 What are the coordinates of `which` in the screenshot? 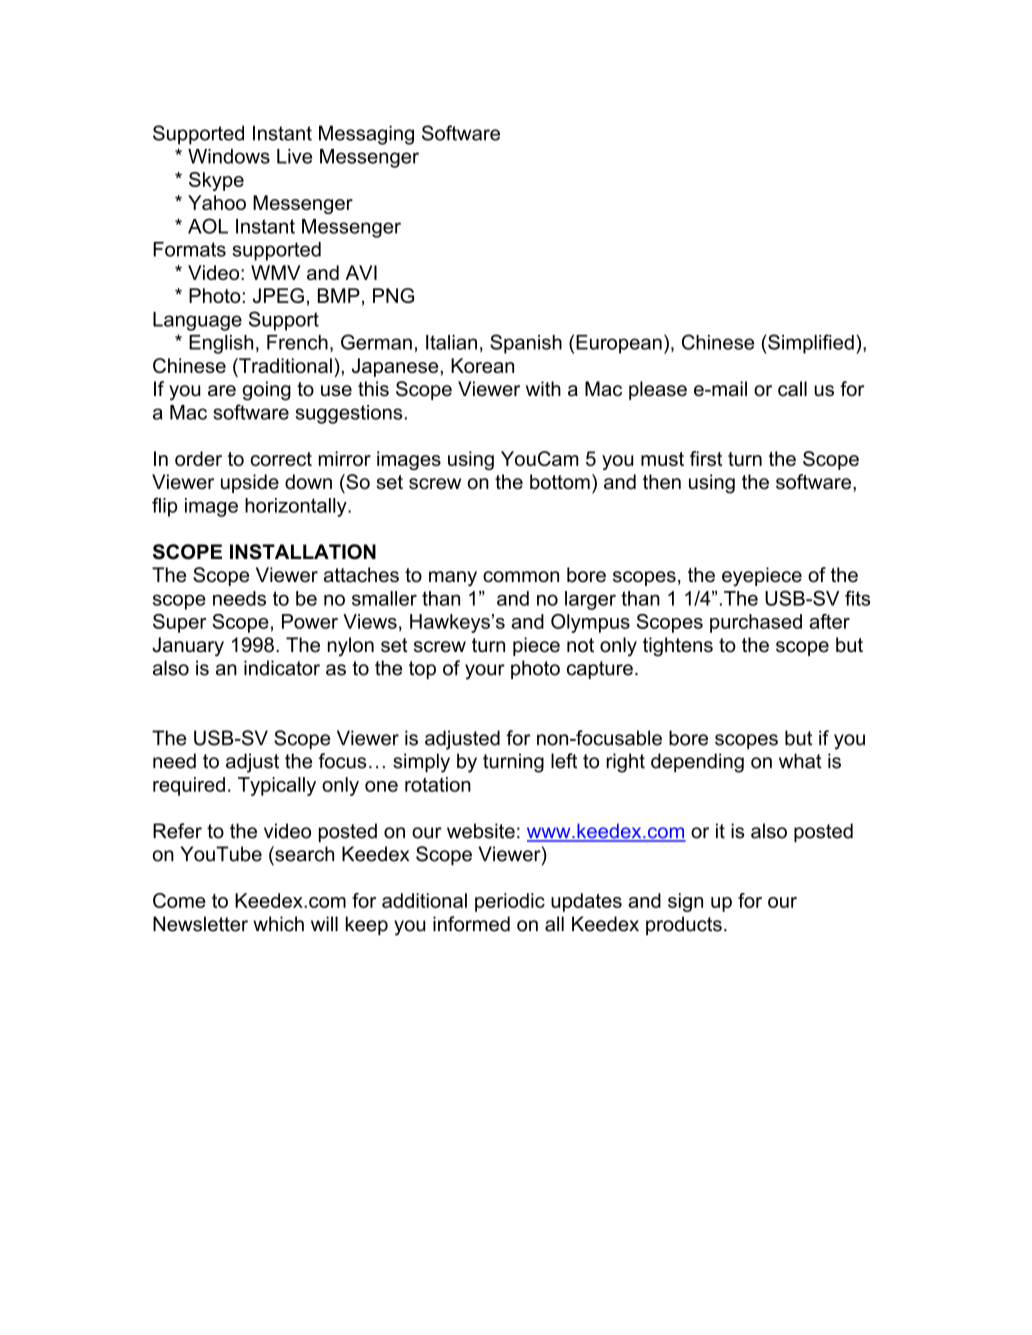 It's located at (278, 924).
